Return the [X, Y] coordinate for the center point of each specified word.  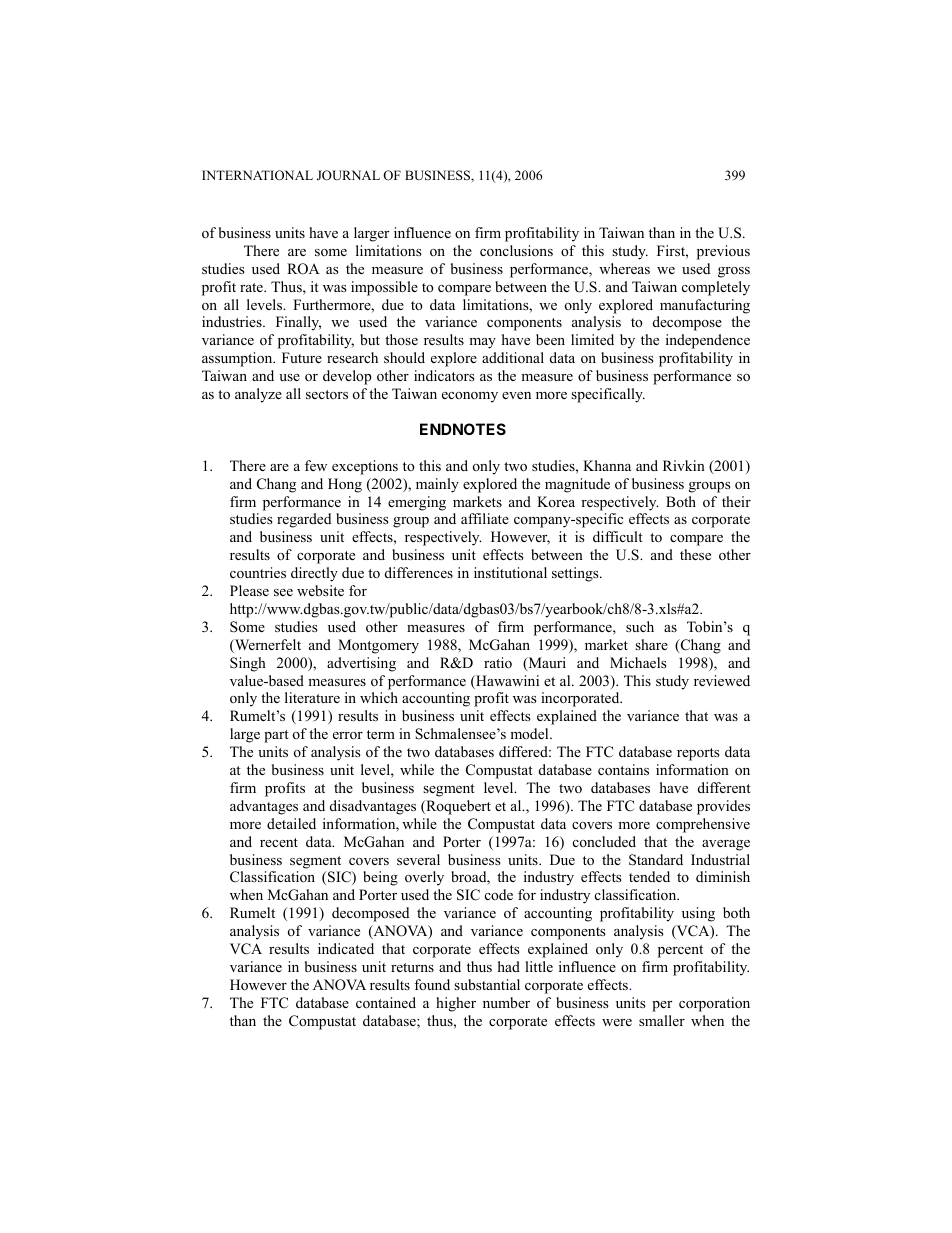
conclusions [516, 250]
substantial [487, 984]
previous [723, 252]
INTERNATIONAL [257, 175]
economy [470, 397]
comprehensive [703, 825]
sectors [327, 394]
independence [708, 341]
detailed [291, 823]
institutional [510, 572]
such [640, 626]
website [320, 590]
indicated [346, 948]
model [530, 733]
